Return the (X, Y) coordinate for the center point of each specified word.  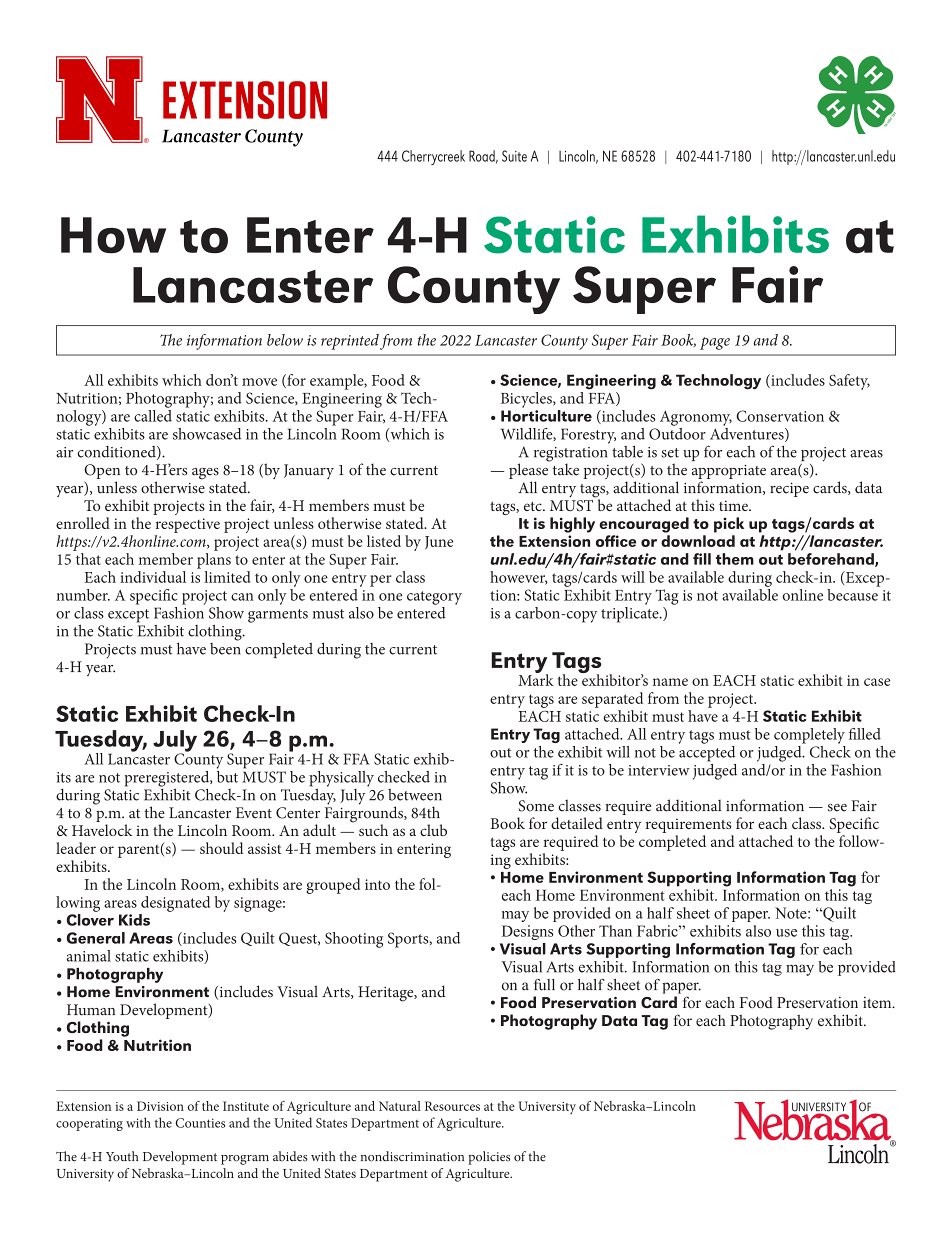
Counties (200, 1123)
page (715, 343)
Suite (514, 156)
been (225, 647)
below (285, 340)
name (670, 682)
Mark (536, 679)
